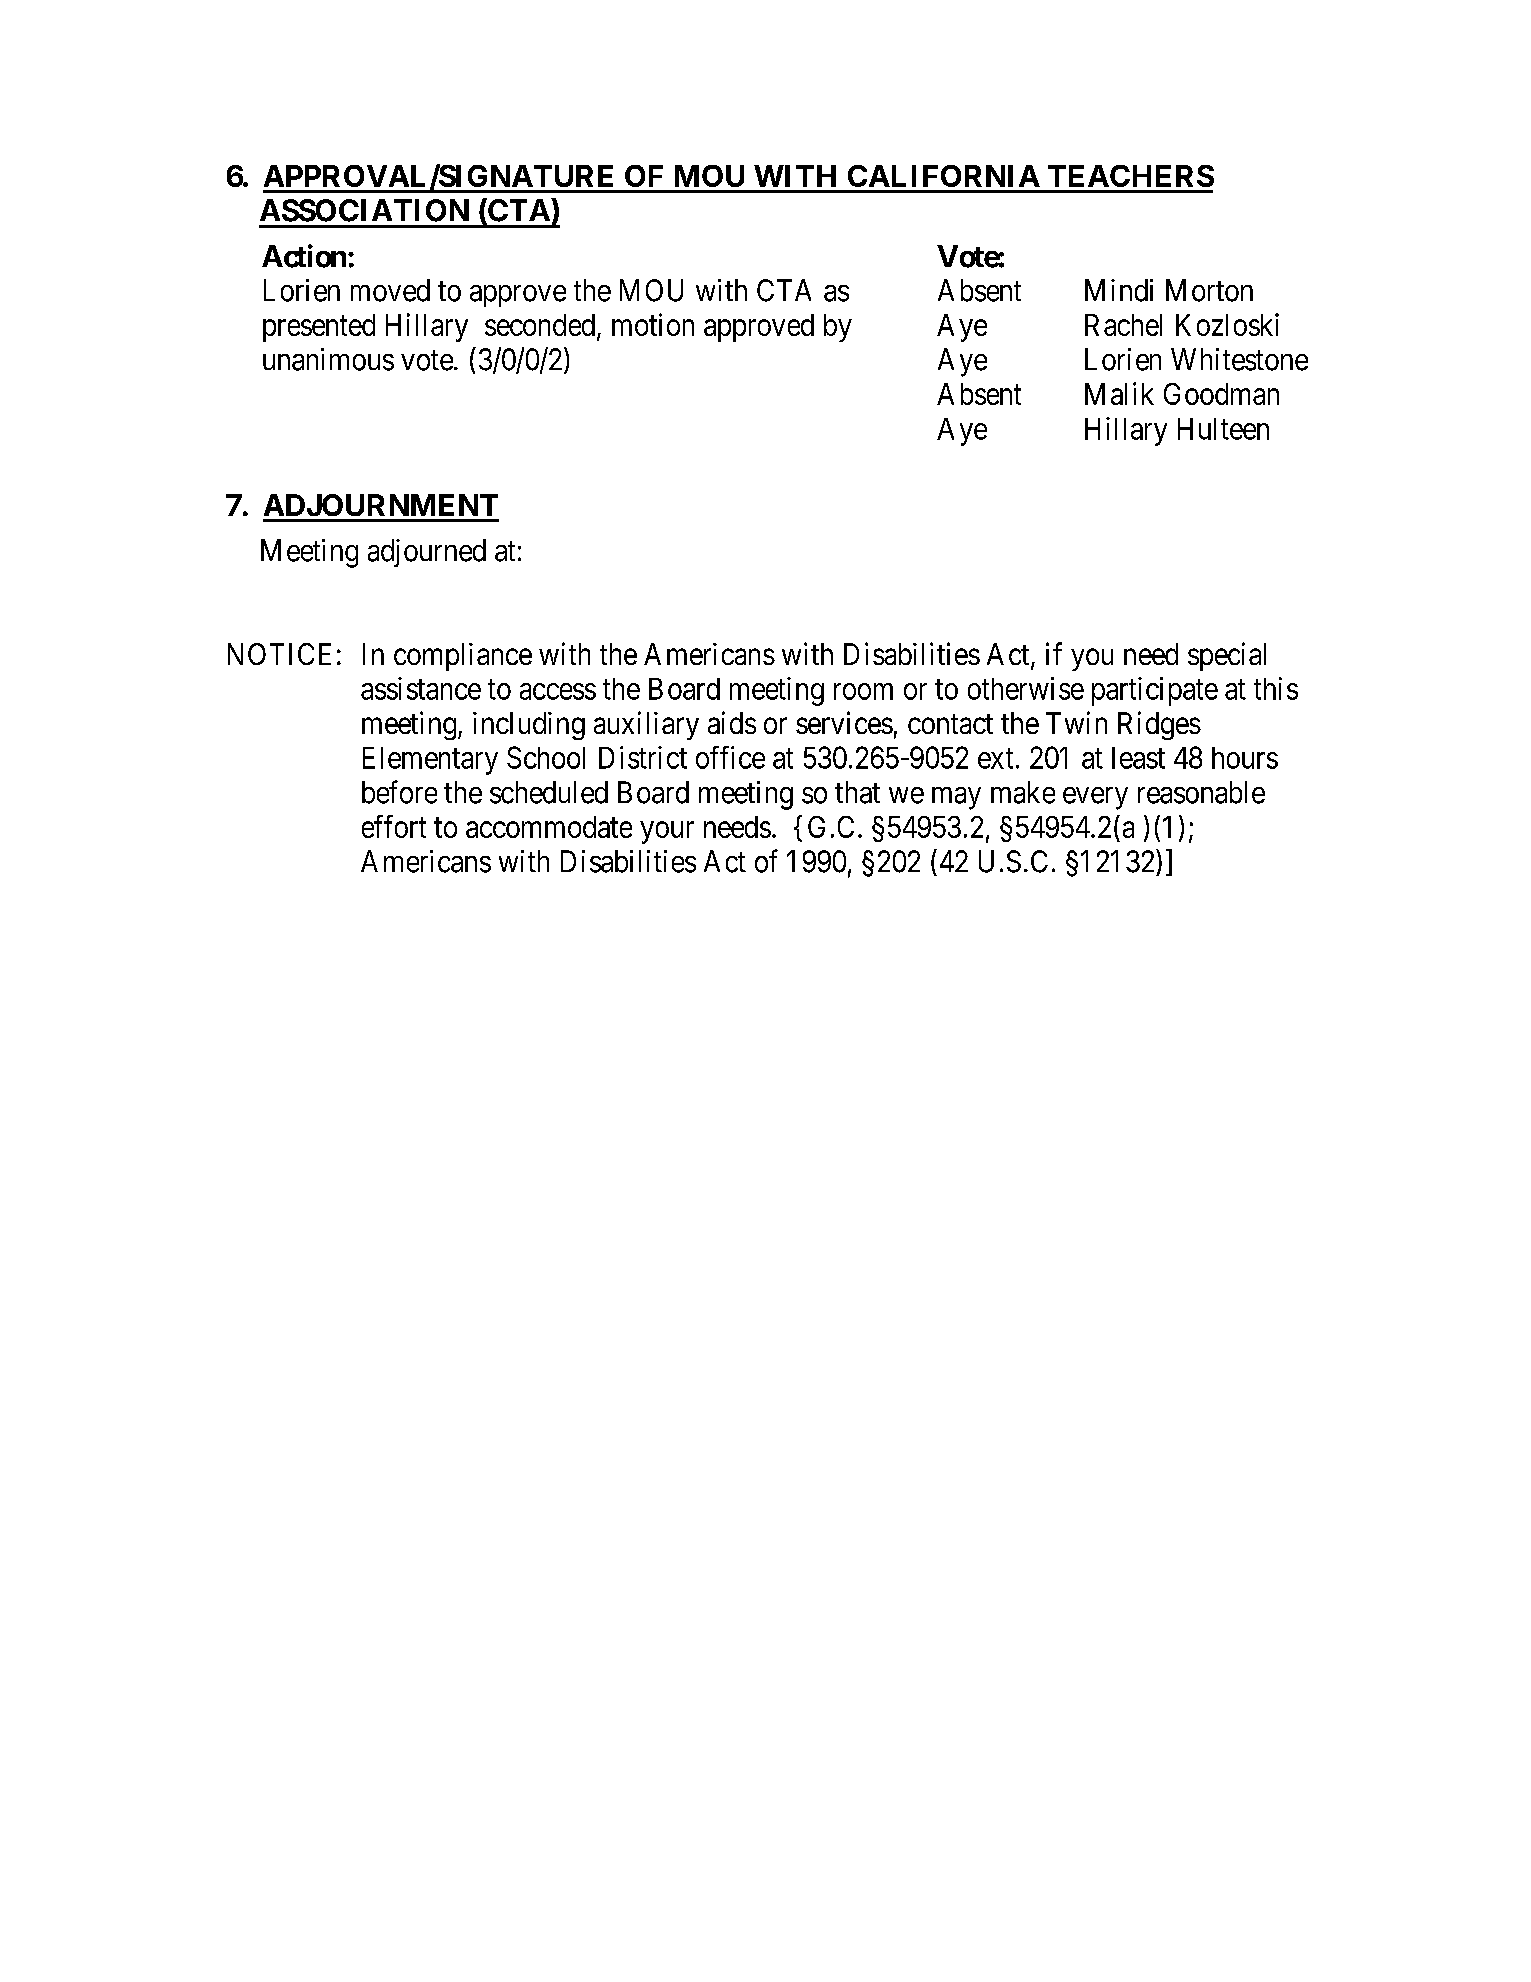 The height and width of the screenshot is (1982, 1531). What do you see at coordinates (541, 326) in the screenshot?
I see `seconded` at bounding box center [541, 326].
